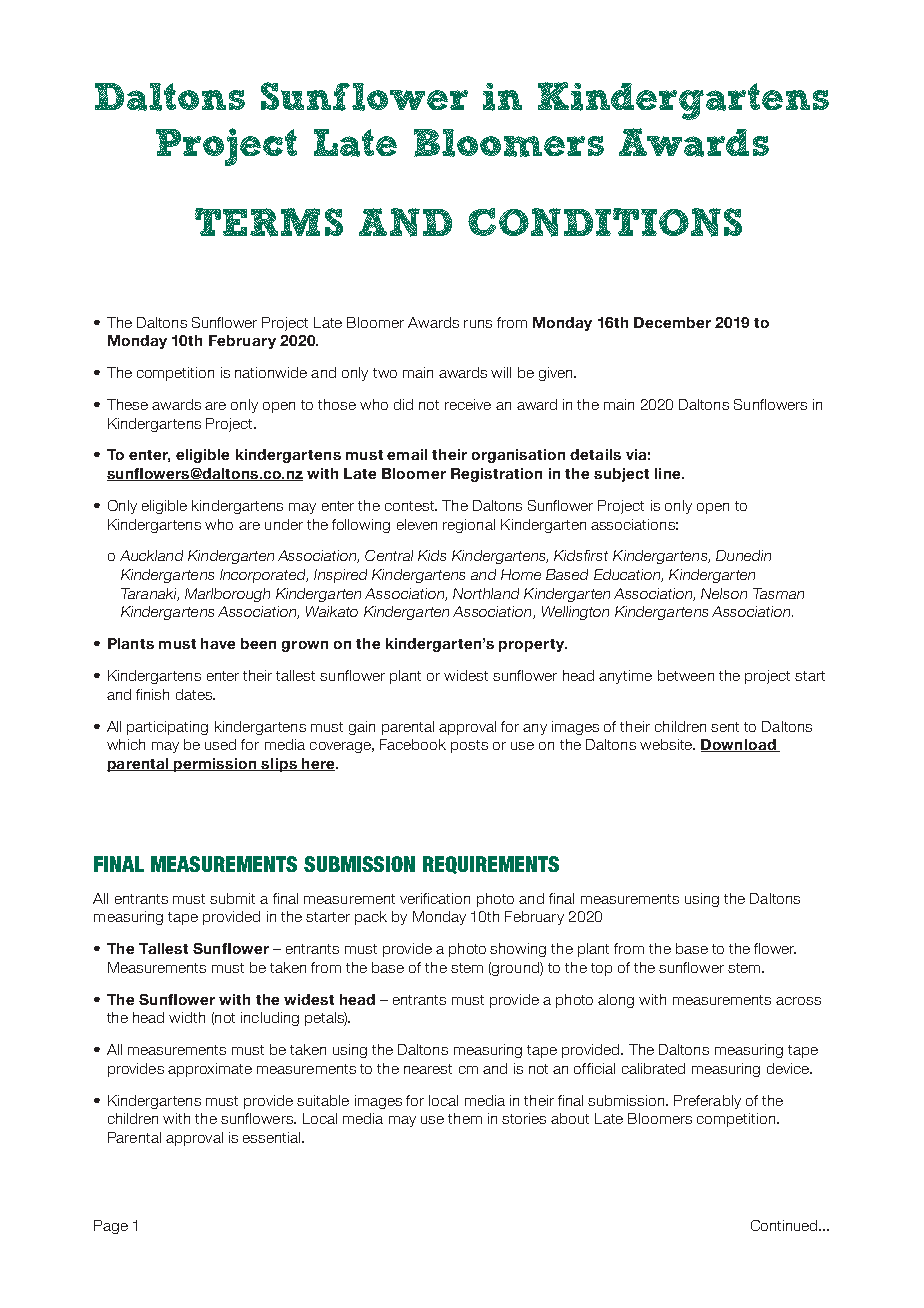 The image size is (924, 1308). What do you see at coordinates (167, 728) in the screenshot?
I see `participating` at bounding box center [167, 728].
